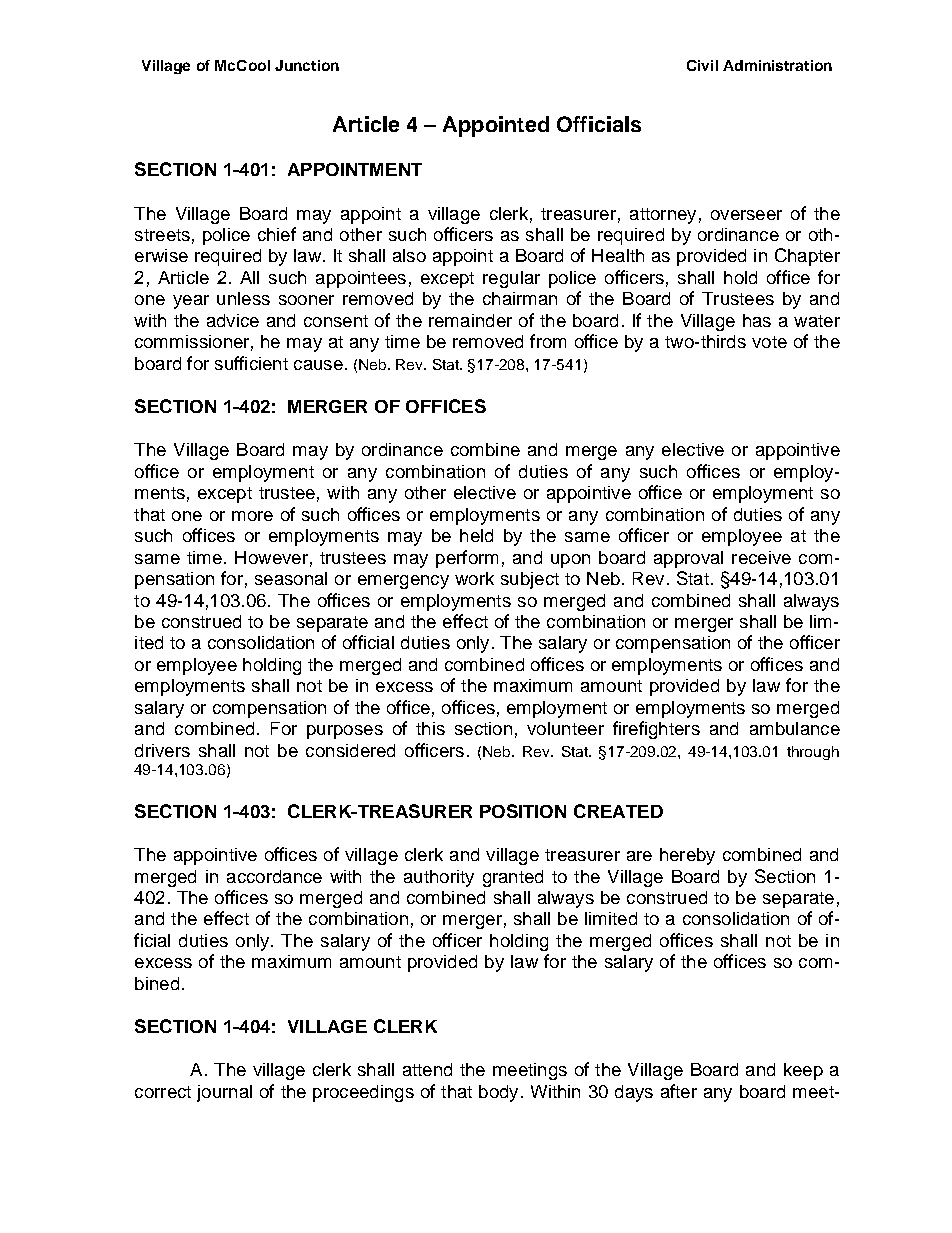 This document has height=1233, width=952. I want to click on ambulance, so click(795, 728).
